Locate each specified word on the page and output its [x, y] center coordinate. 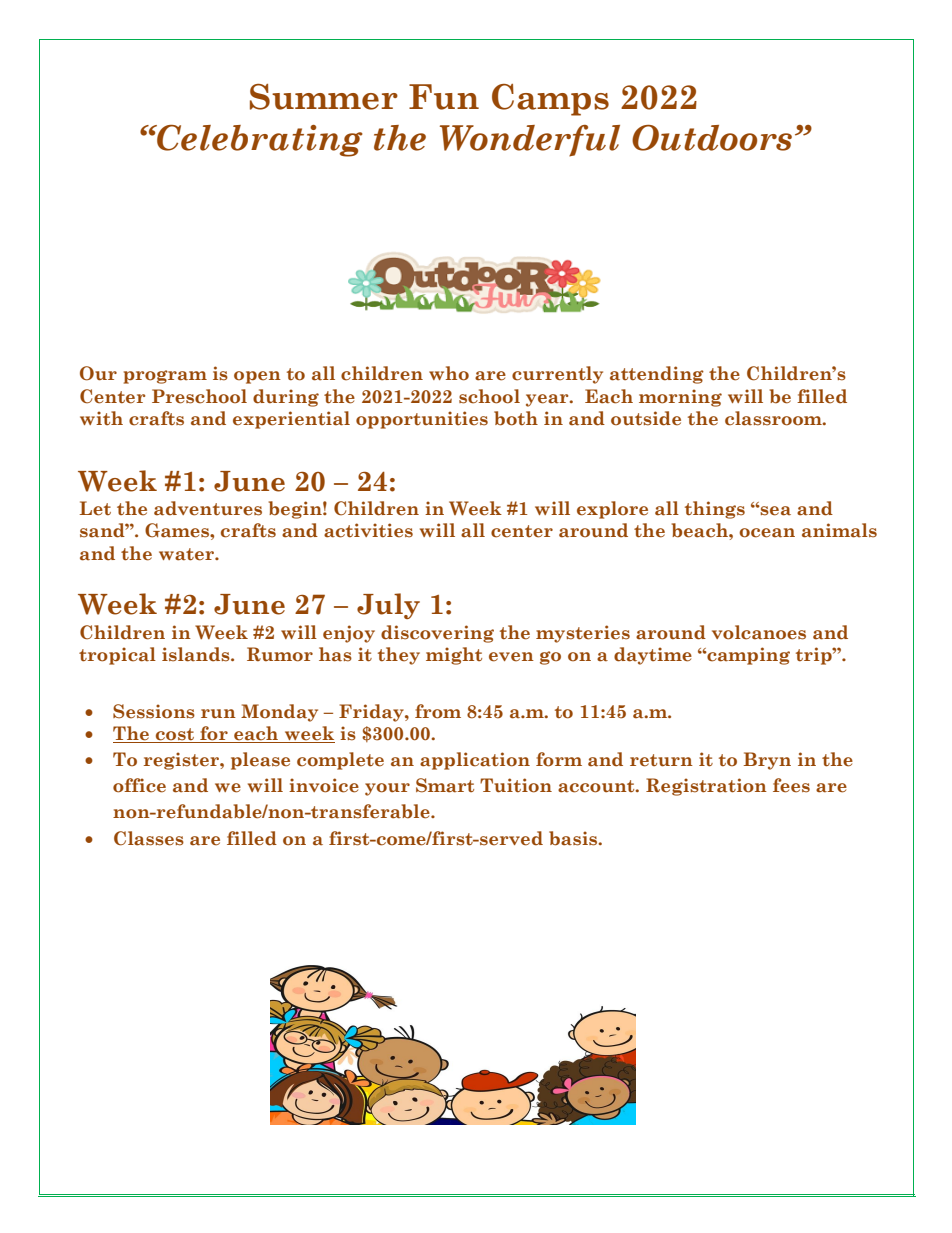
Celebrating [259, 141]
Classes [149, 838]
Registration [706, 787]
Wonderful [530, 141]
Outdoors [712, 138]
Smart [445, 785]
